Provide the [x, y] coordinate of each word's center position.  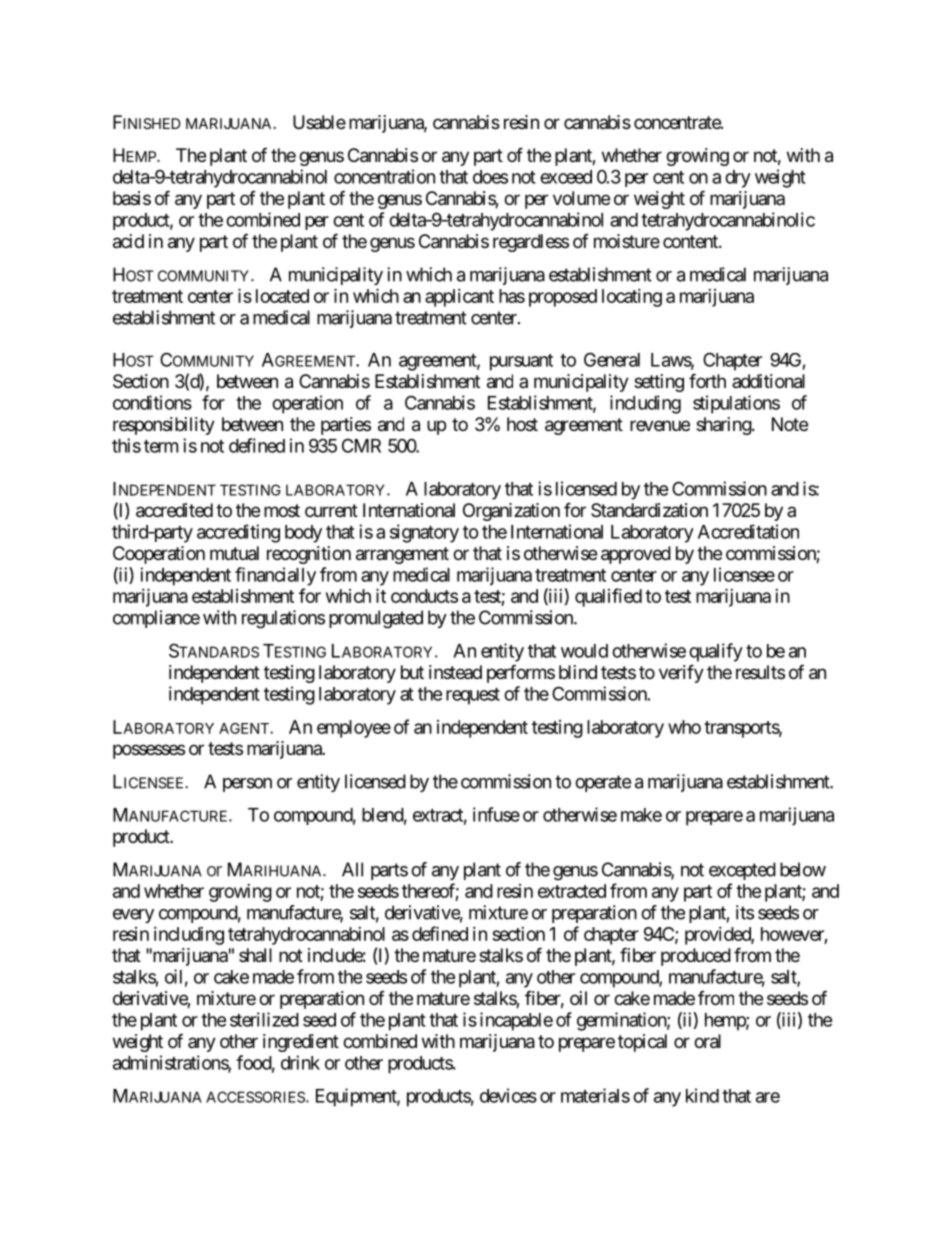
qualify [716, 652]
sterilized [264, 1019]
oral [707, 1041]
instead [455, 672]
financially [275, 576]
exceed [566, 177]
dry [738, 179]
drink [300, 1062]
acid [128, 241]
